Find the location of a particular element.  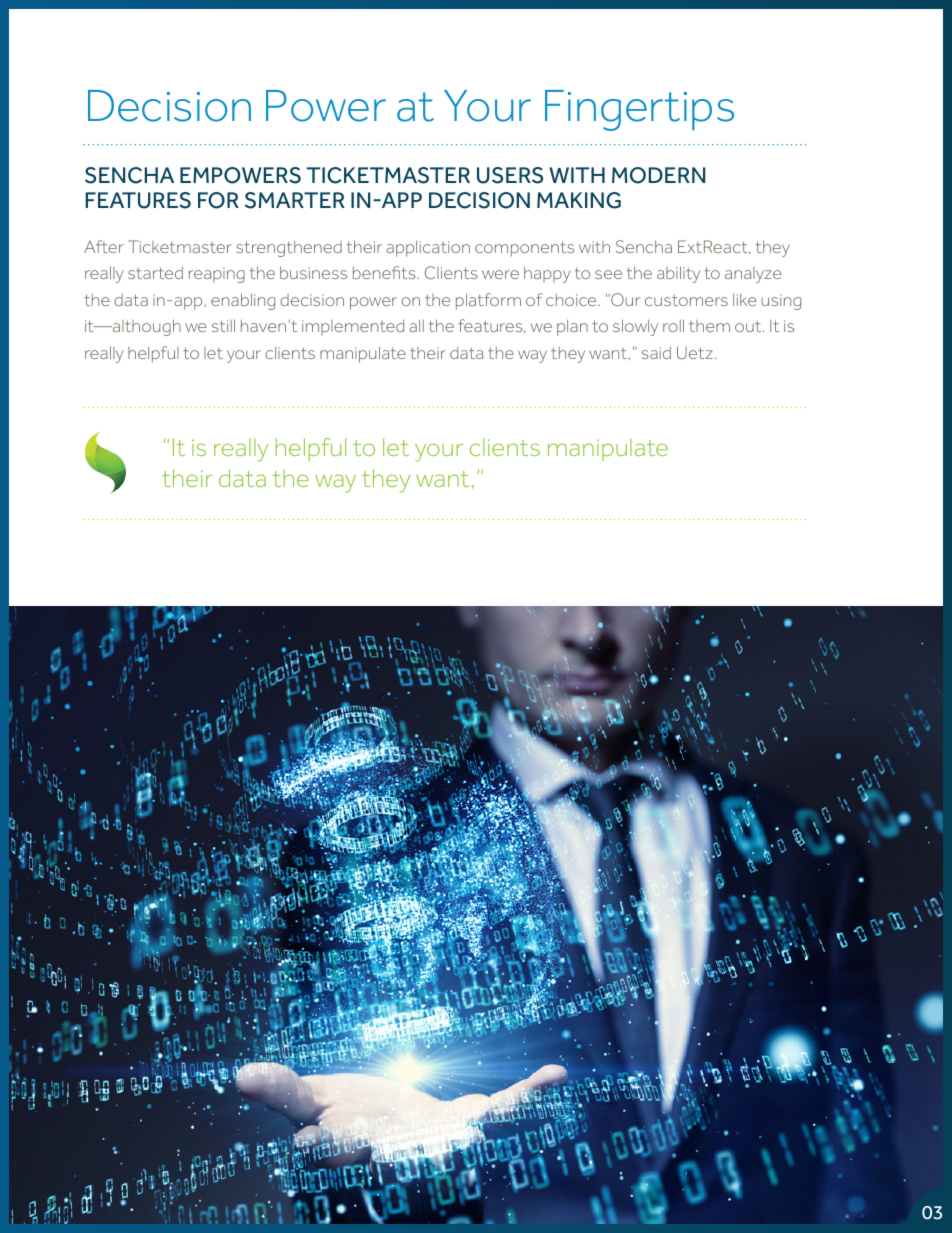

still is located at coordinates (223, 325).
